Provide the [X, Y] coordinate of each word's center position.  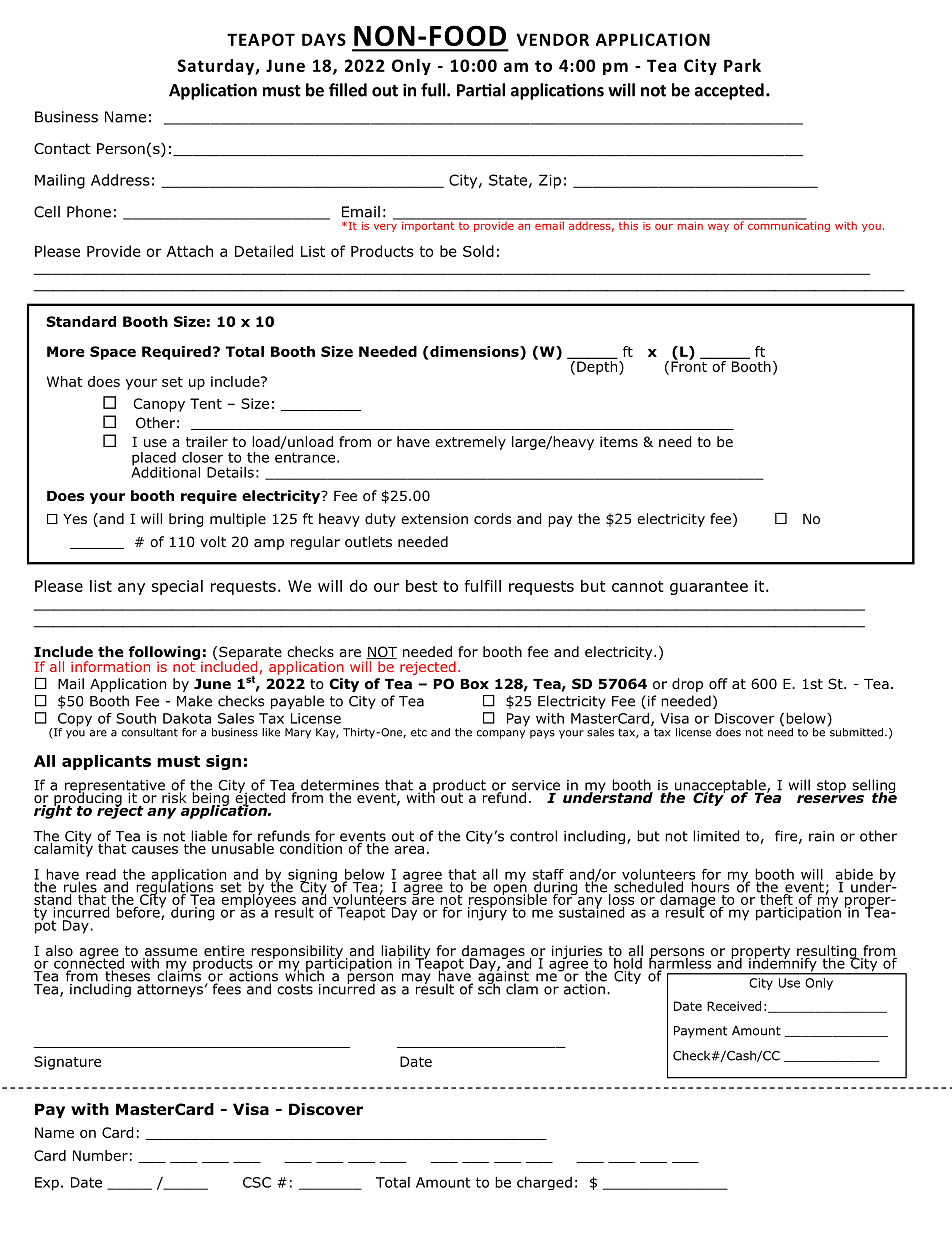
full [434, 90]
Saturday [217, 67]
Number [100, 1155]
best [422, 586]
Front [689, 365]
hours [709, 886]
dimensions [474, 351]
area [409, 850]
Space [113, 353]
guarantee [709, 588]
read [101, 874]
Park [742, 65]
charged [544, 1183]
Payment [700, 1032]
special [177, 587]
